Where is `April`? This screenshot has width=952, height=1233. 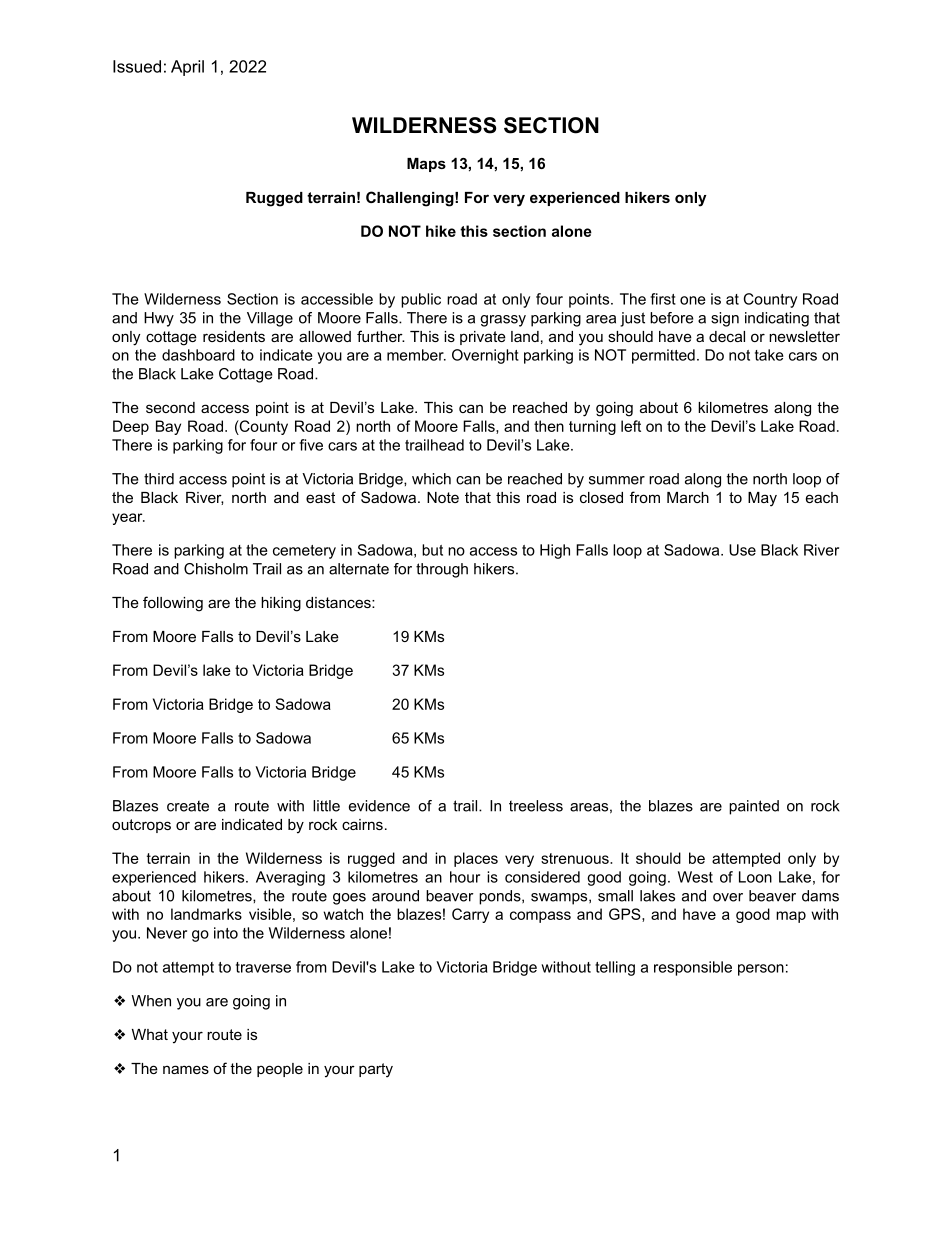 April is located at coordinates (187, 68).
